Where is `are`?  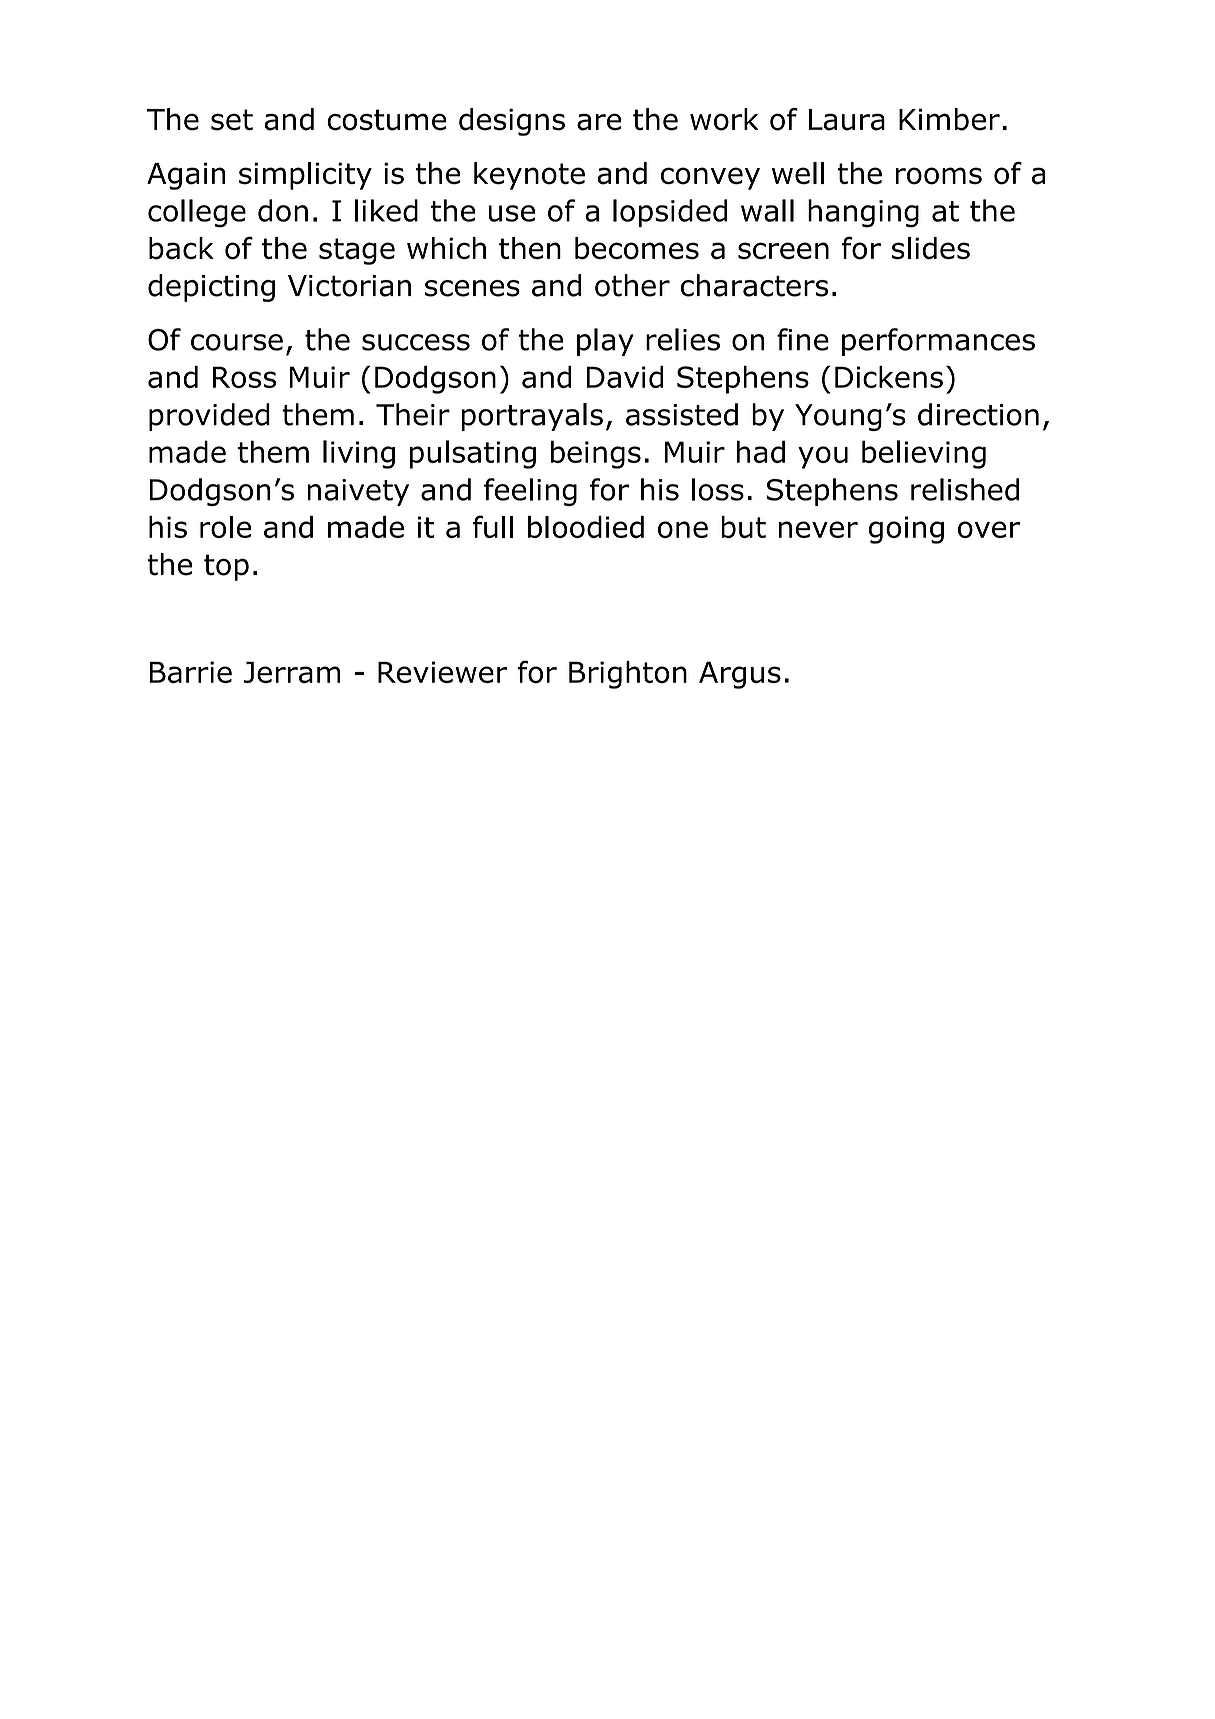
are is located at coordinates (599, 122).
